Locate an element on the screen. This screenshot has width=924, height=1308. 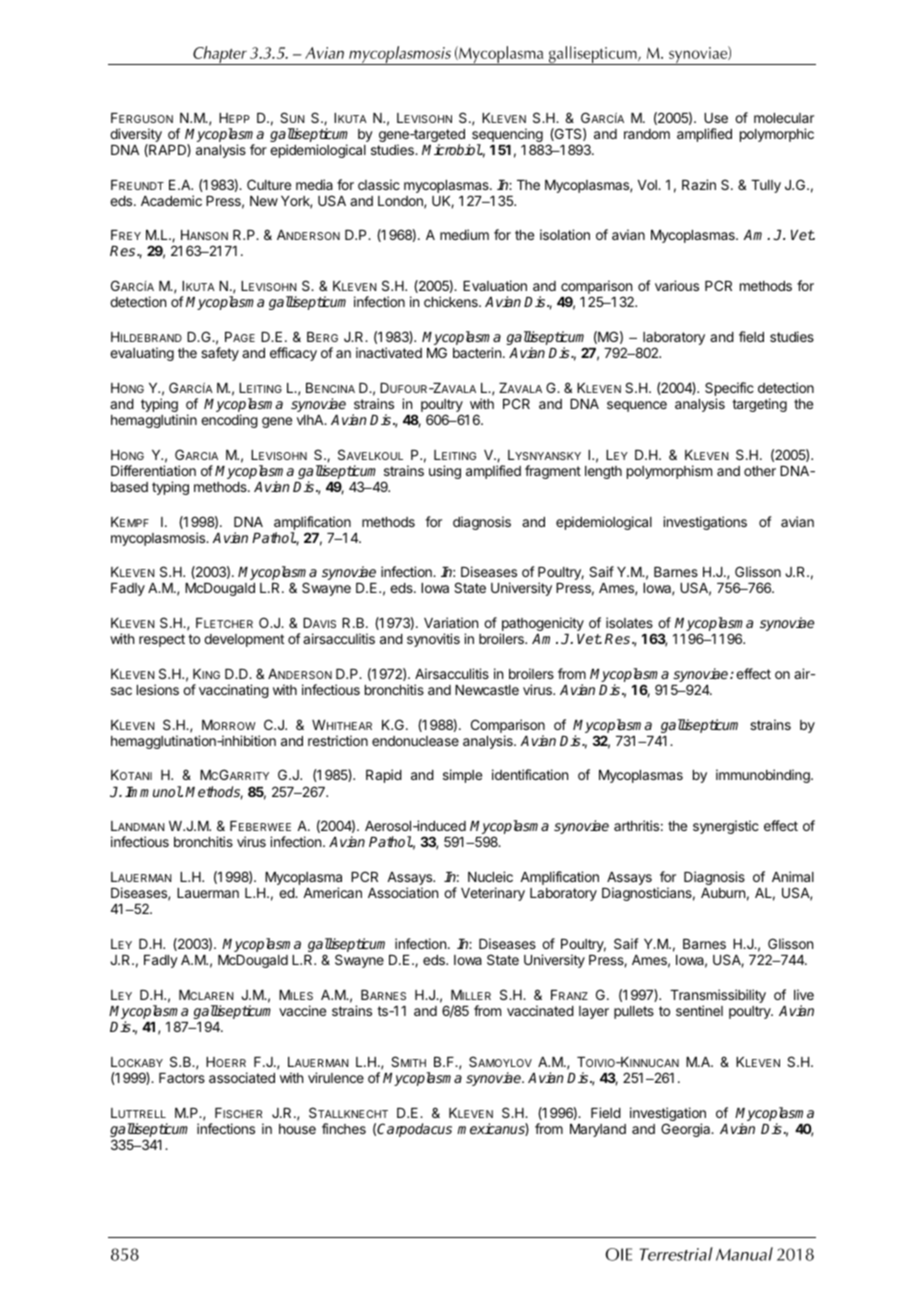
Specific is located at coordinates (729, 390).
